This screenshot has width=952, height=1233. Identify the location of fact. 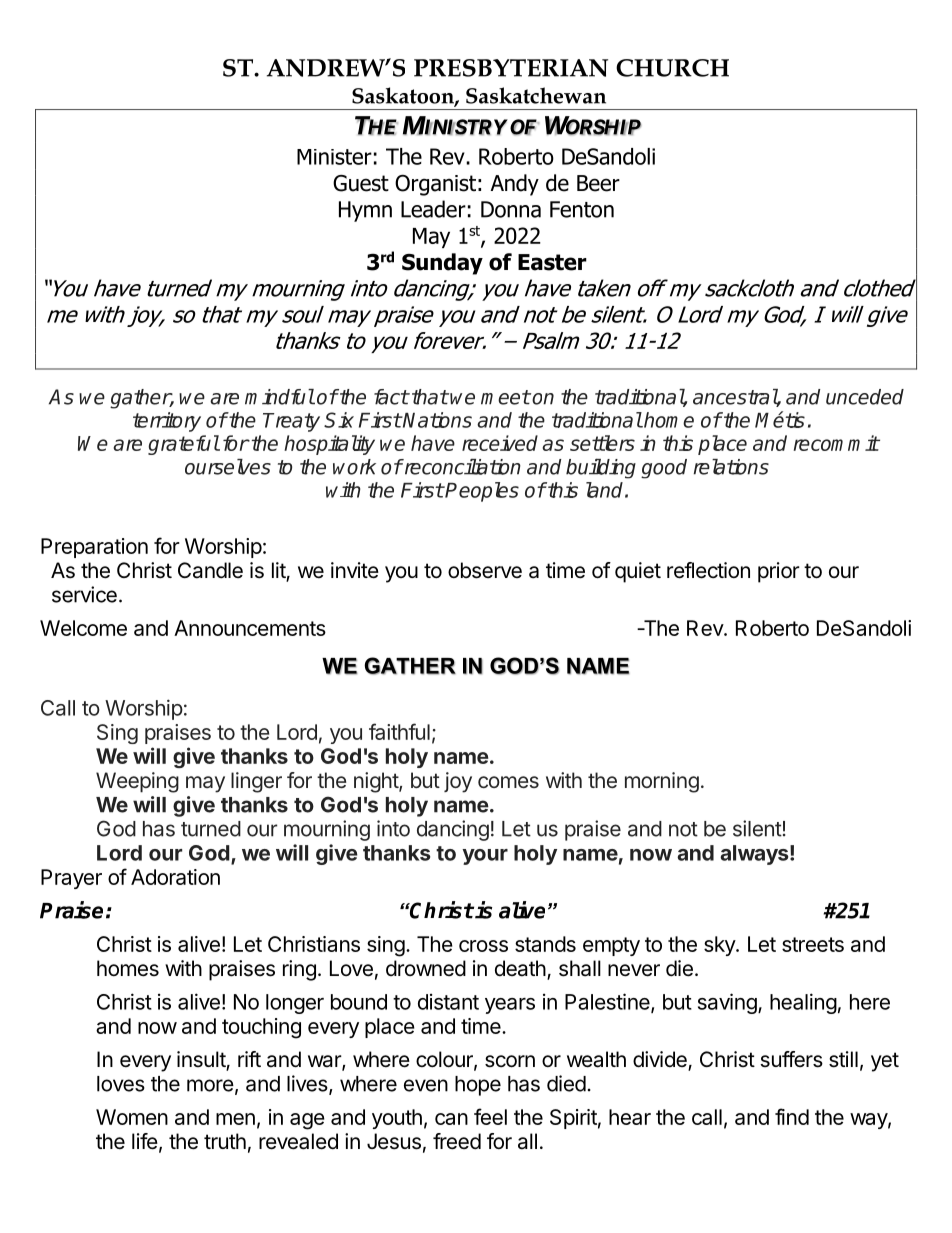
(391, 397).
